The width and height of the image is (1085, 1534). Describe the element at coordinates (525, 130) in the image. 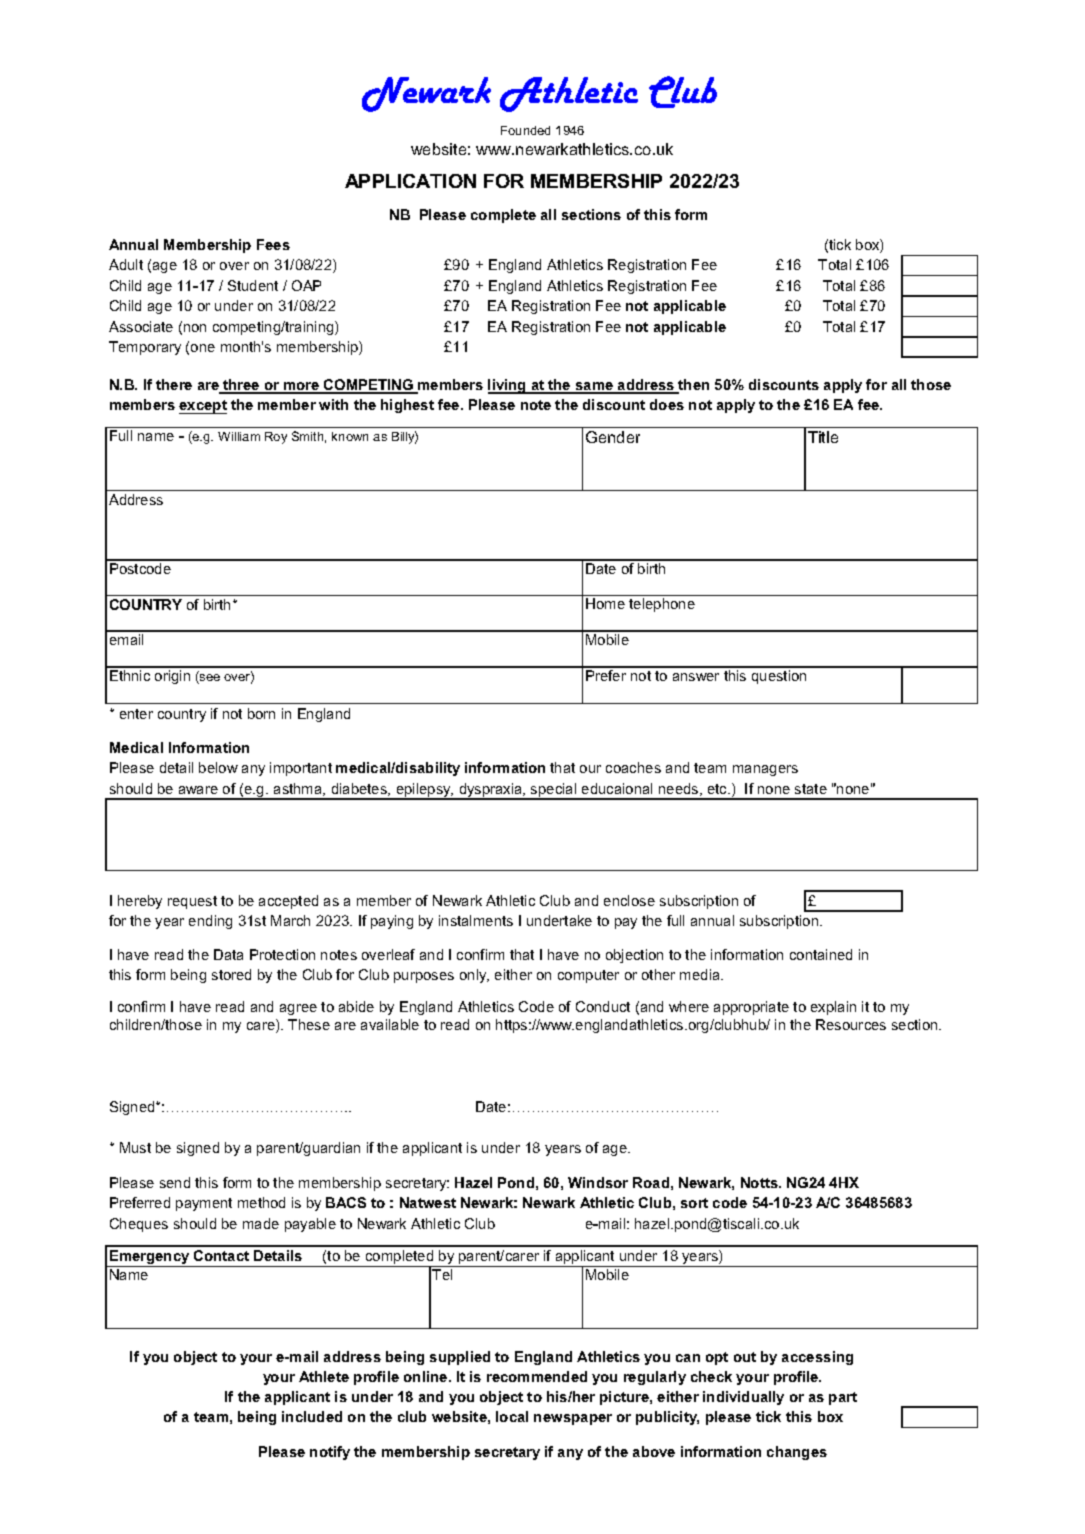

I see `Founded` at that location.
